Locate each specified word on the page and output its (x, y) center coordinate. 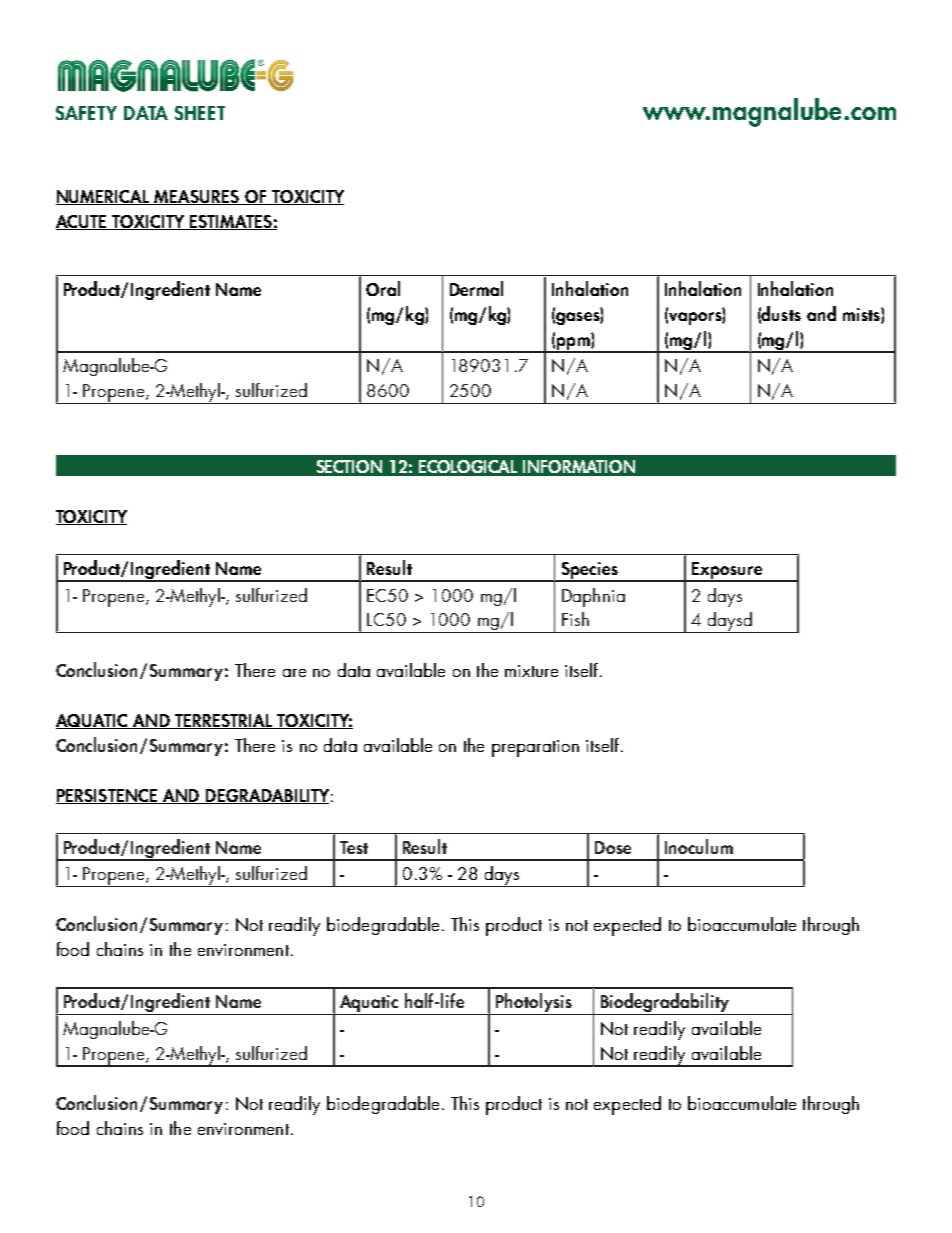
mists (862, 315)
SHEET (200, 113)
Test (354, 847)
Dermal (476, 288)
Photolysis (534, 1004)
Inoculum (699, 846)
